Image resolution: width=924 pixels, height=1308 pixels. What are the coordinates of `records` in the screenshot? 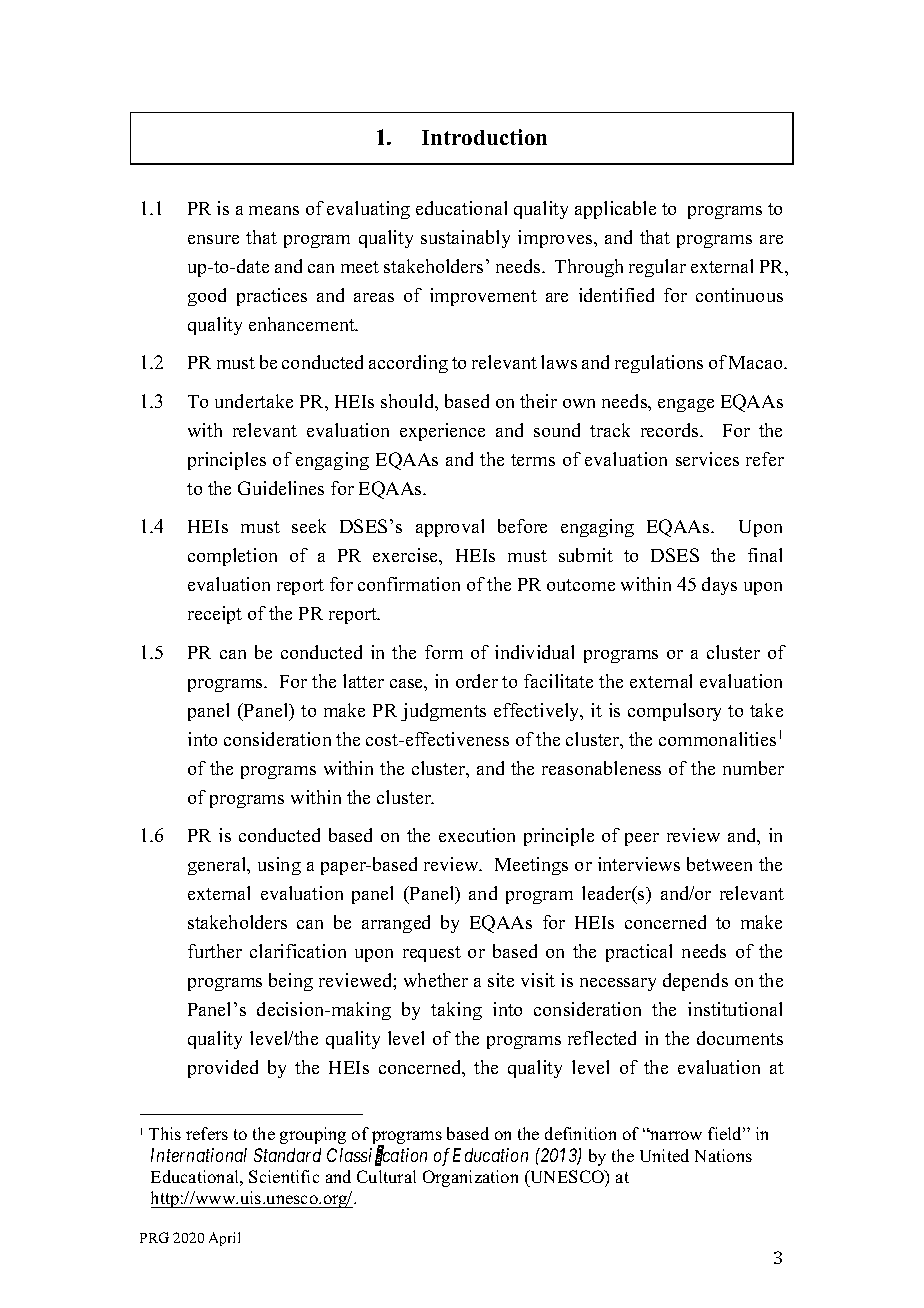 It's located at (671, 430).
